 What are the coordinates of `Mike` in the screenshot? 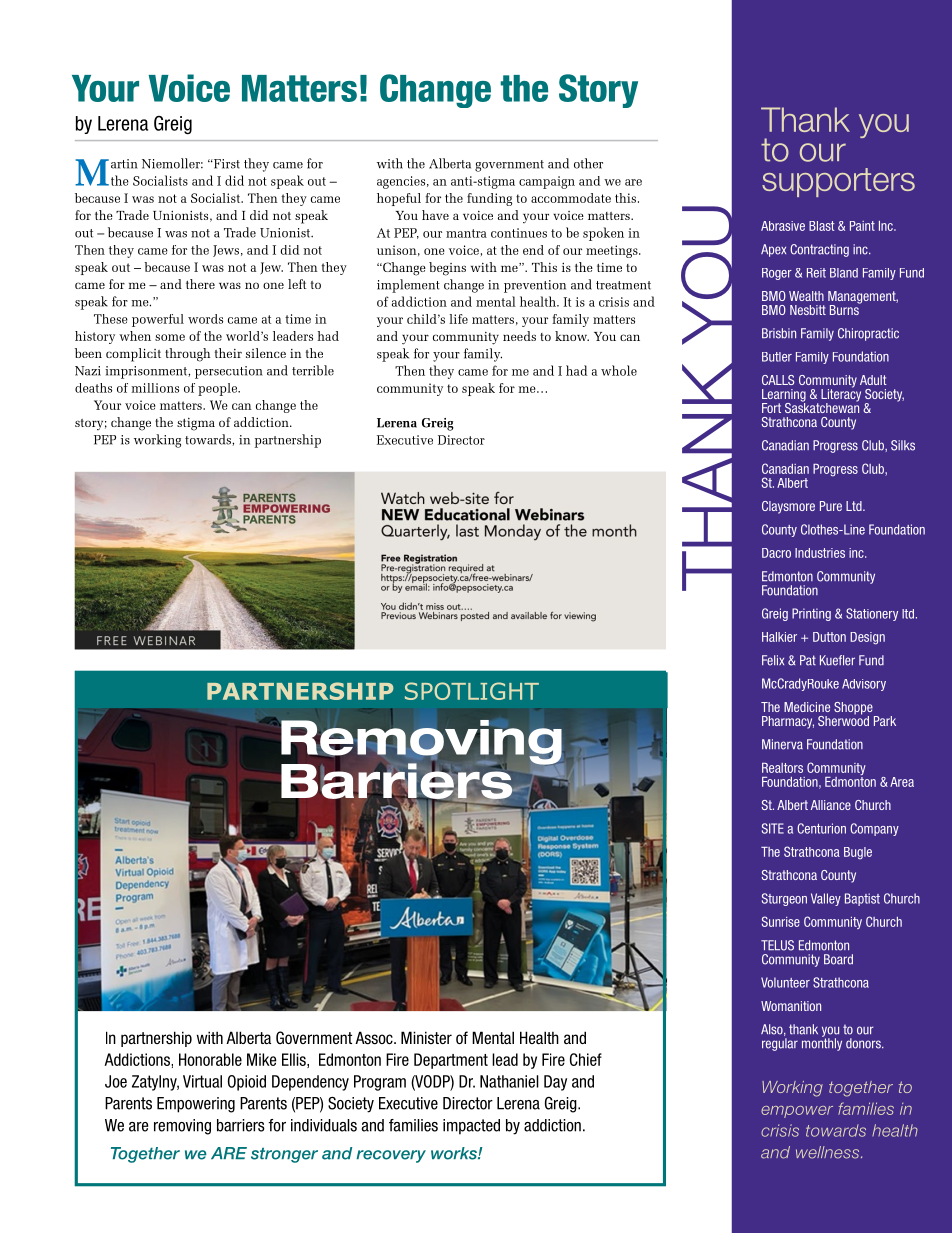 It's located at (262, 1059).
